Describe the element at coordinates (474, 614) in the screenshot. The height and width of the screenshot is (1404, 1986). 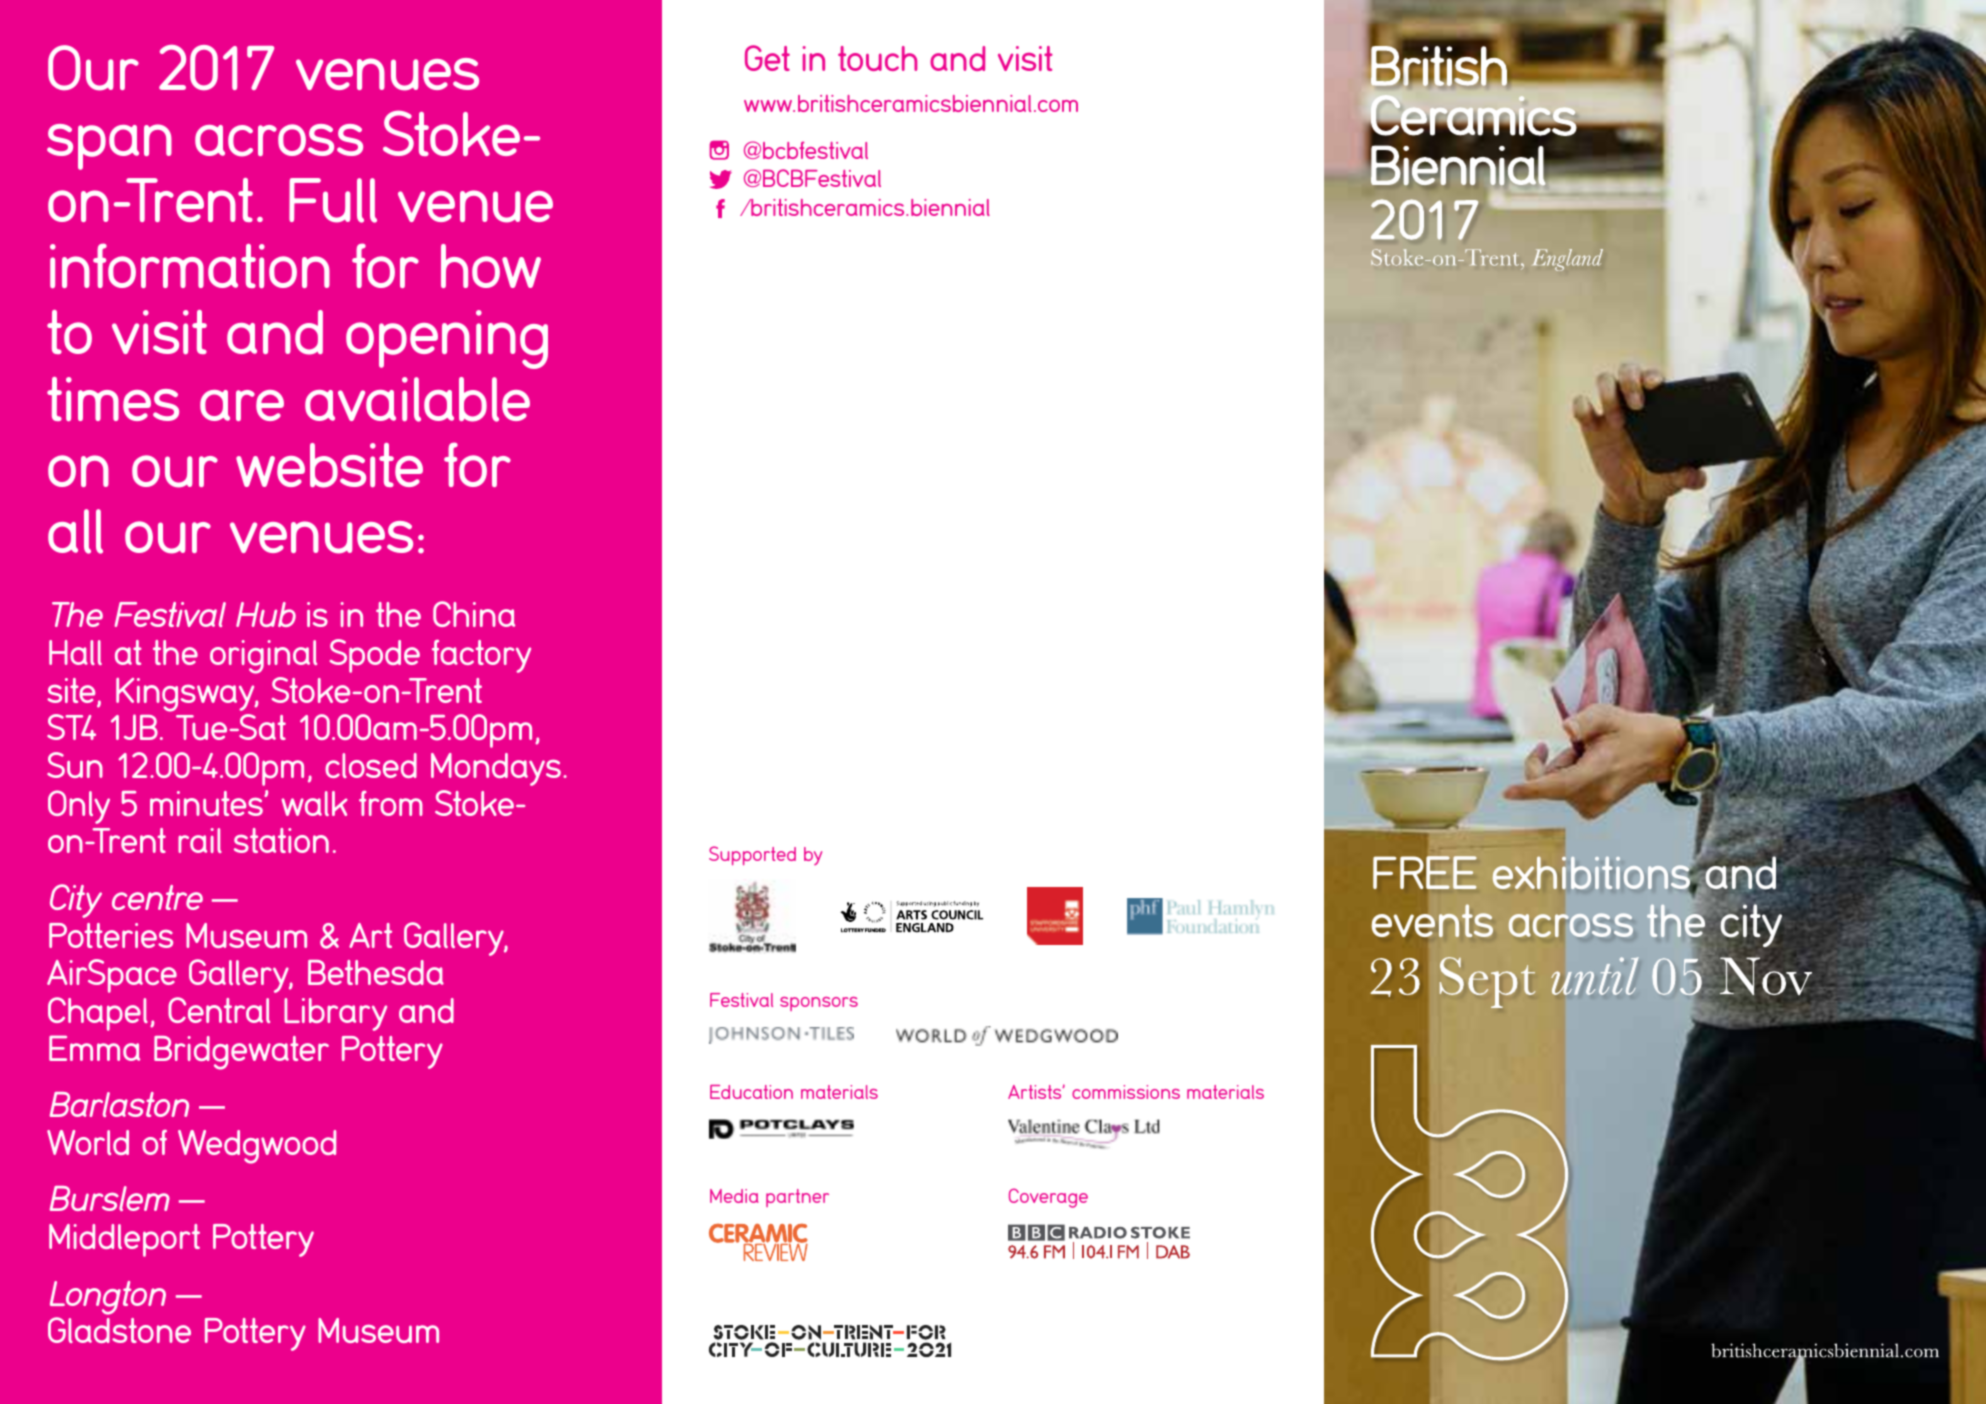
I see `China` at that location.
